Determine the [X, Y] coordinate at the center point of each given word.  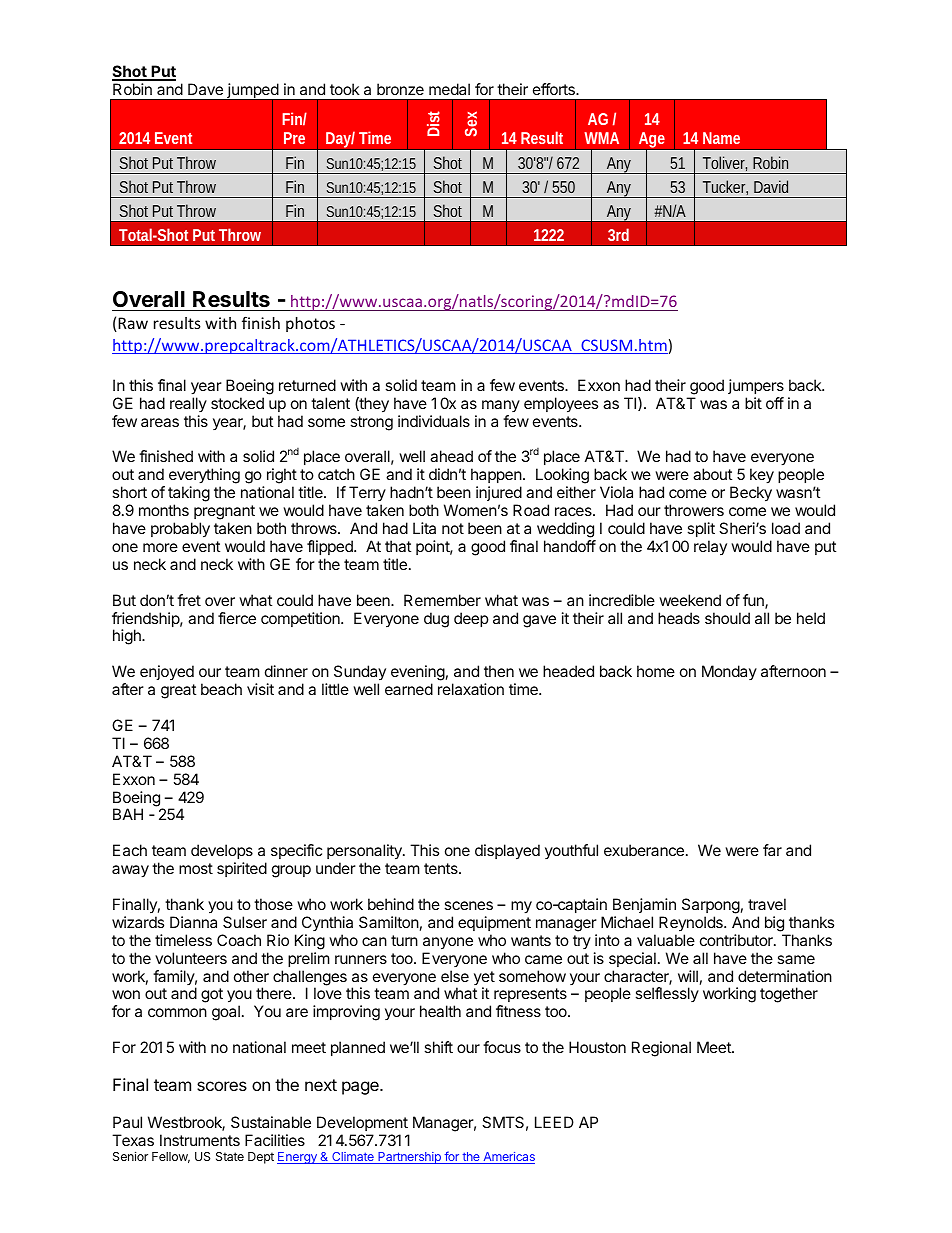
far [772, 850]
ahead [451, 456]
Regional [661, 1049]
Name [721, 138]
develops [222, 851]
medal [449, 89]
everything [204, 477]
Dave [205, 89]
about [712, 474]
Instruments [200, 1140]
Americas [508, 1158]
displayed [507, 852]
